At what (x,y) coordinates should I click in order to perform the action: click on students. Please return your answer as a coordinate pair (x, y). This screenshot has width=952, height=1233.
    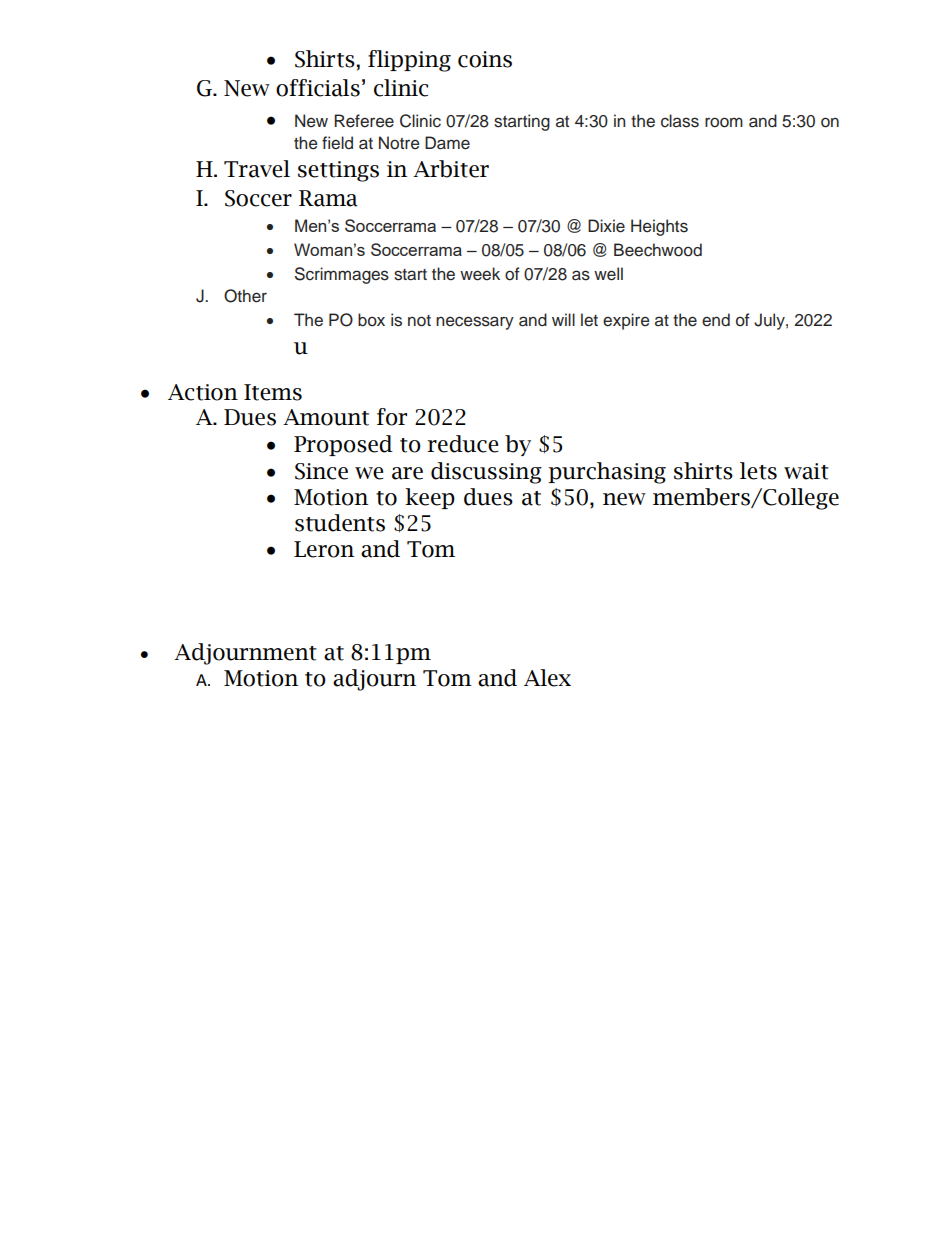
    Looking at the image, I should click on (340, 523).
